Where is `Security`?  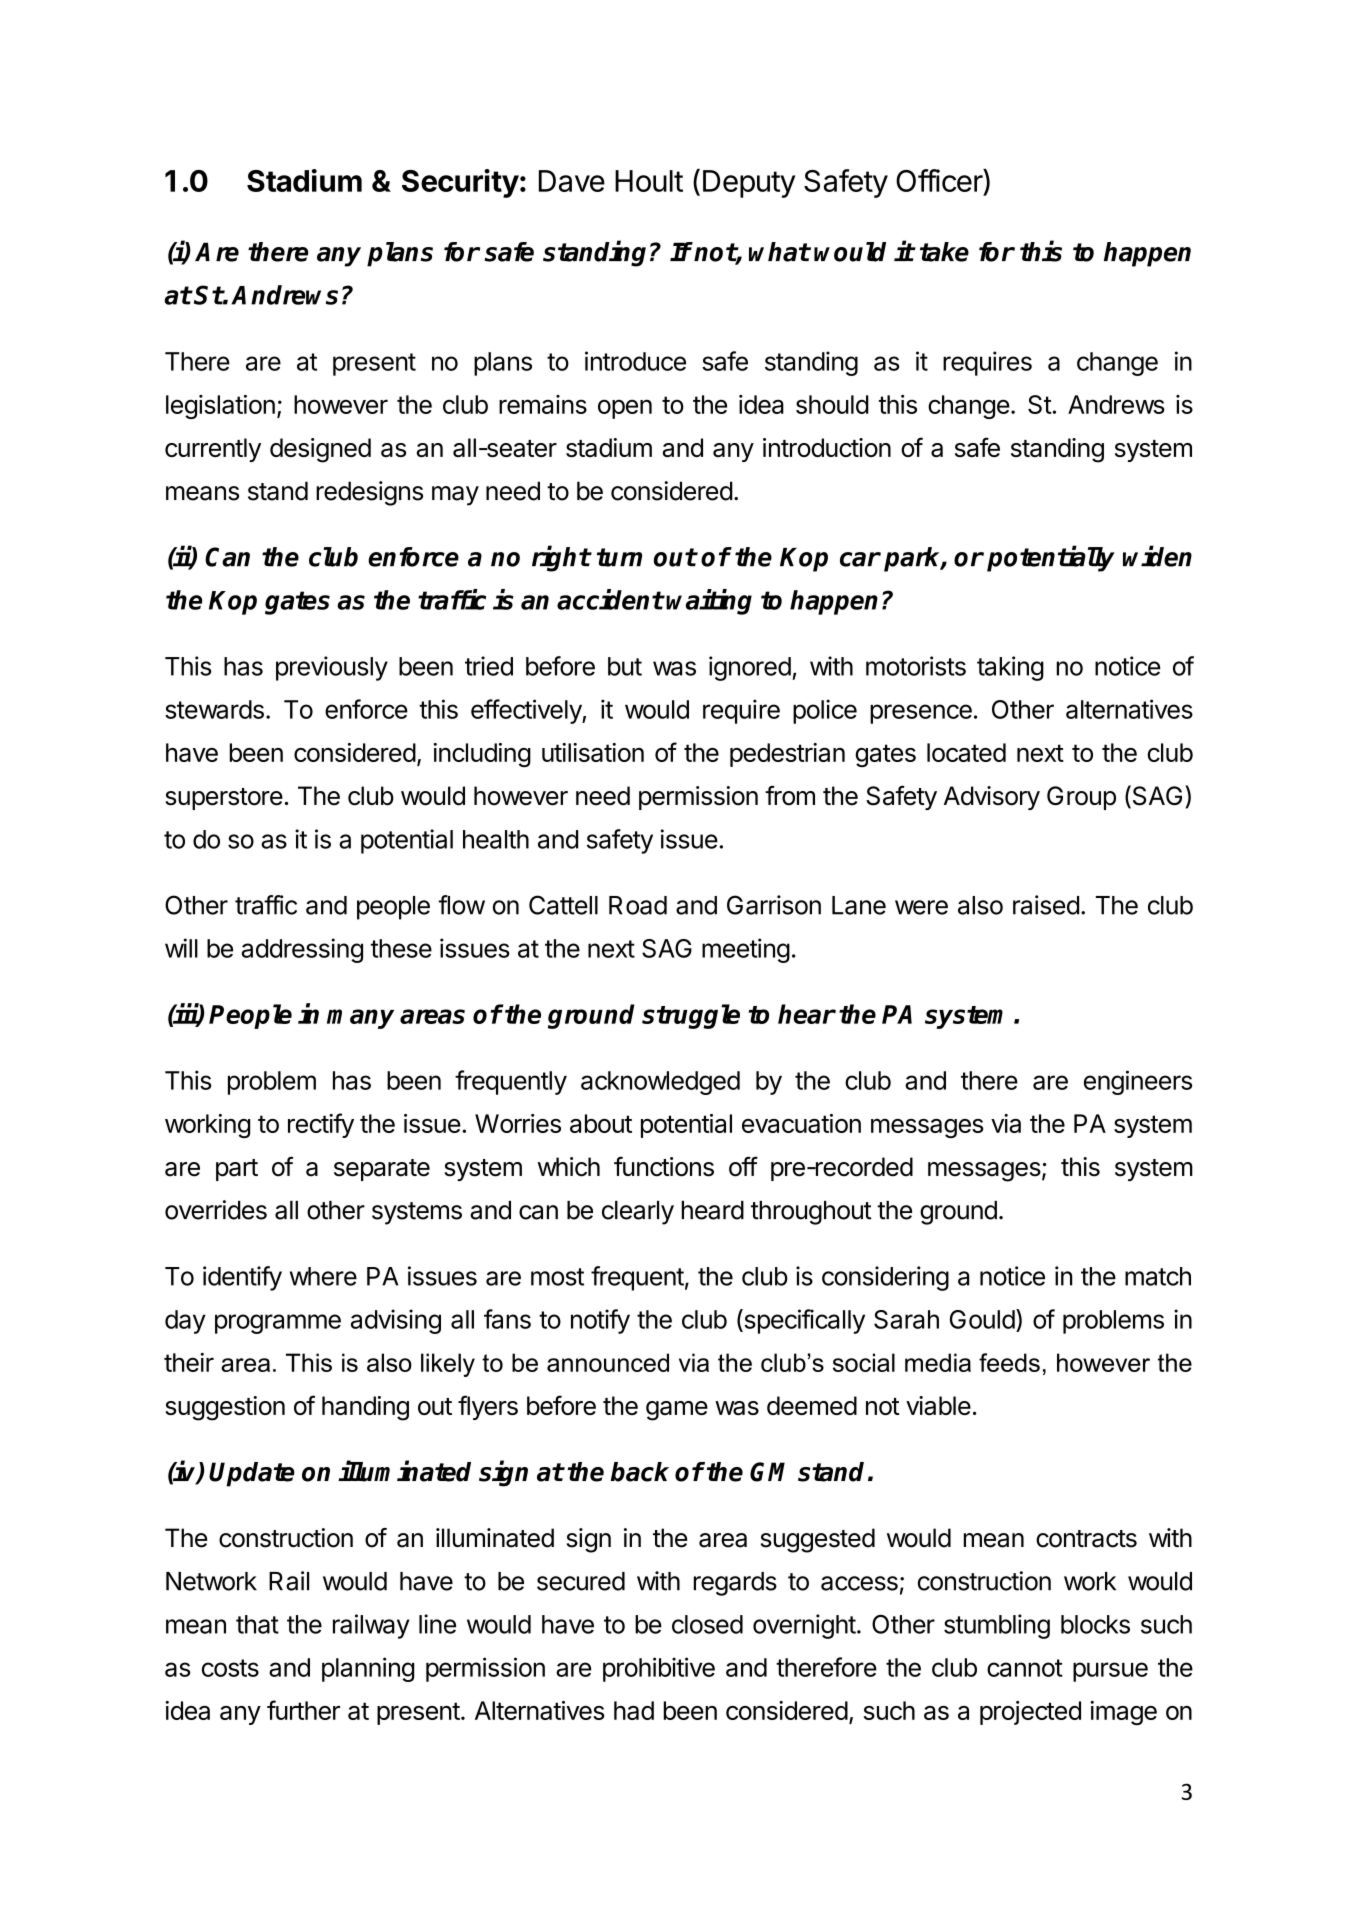 Security is located at coordinates (460, 183).
